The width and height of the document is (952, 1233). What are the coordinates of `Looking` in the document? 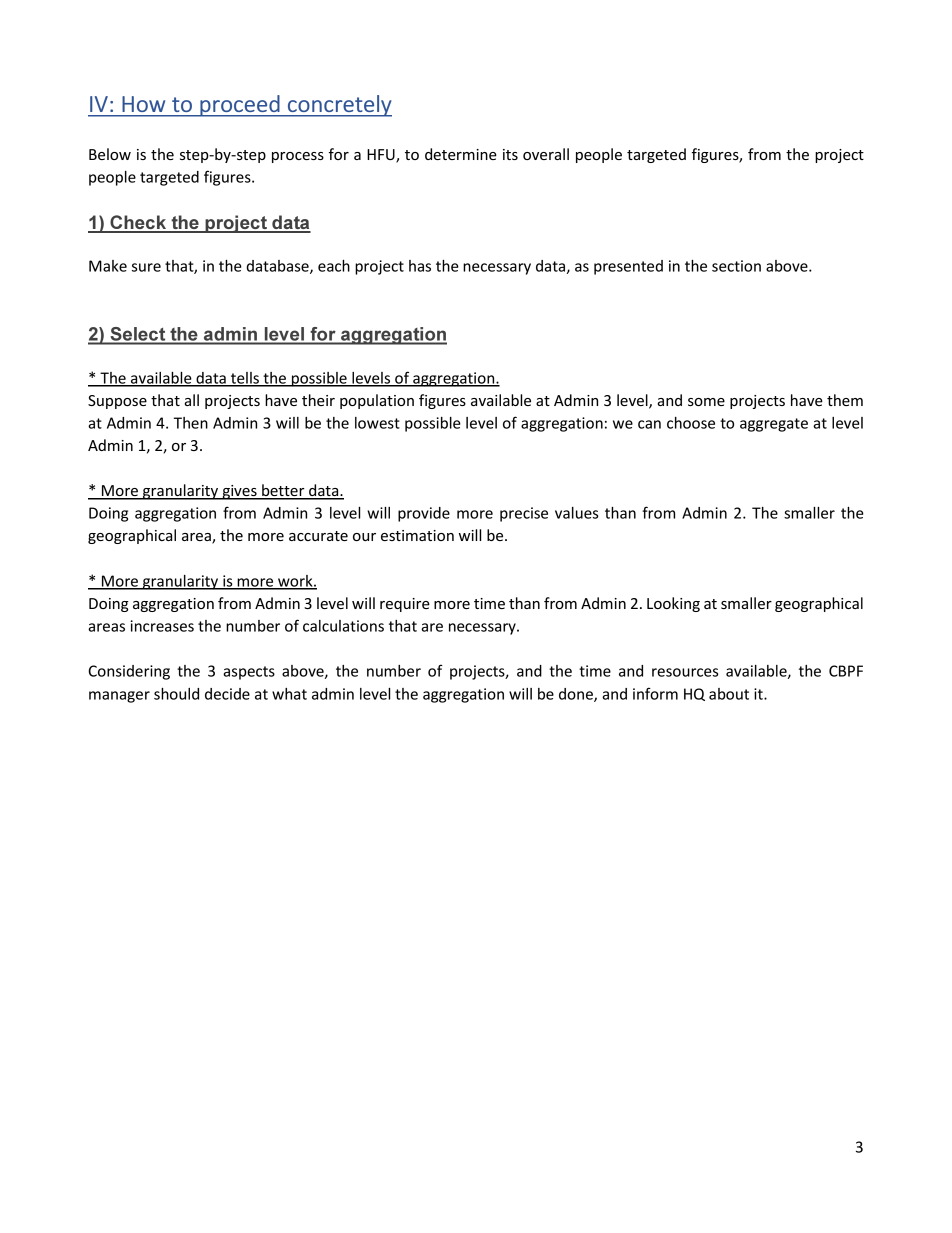 It's located at (673, 604).
